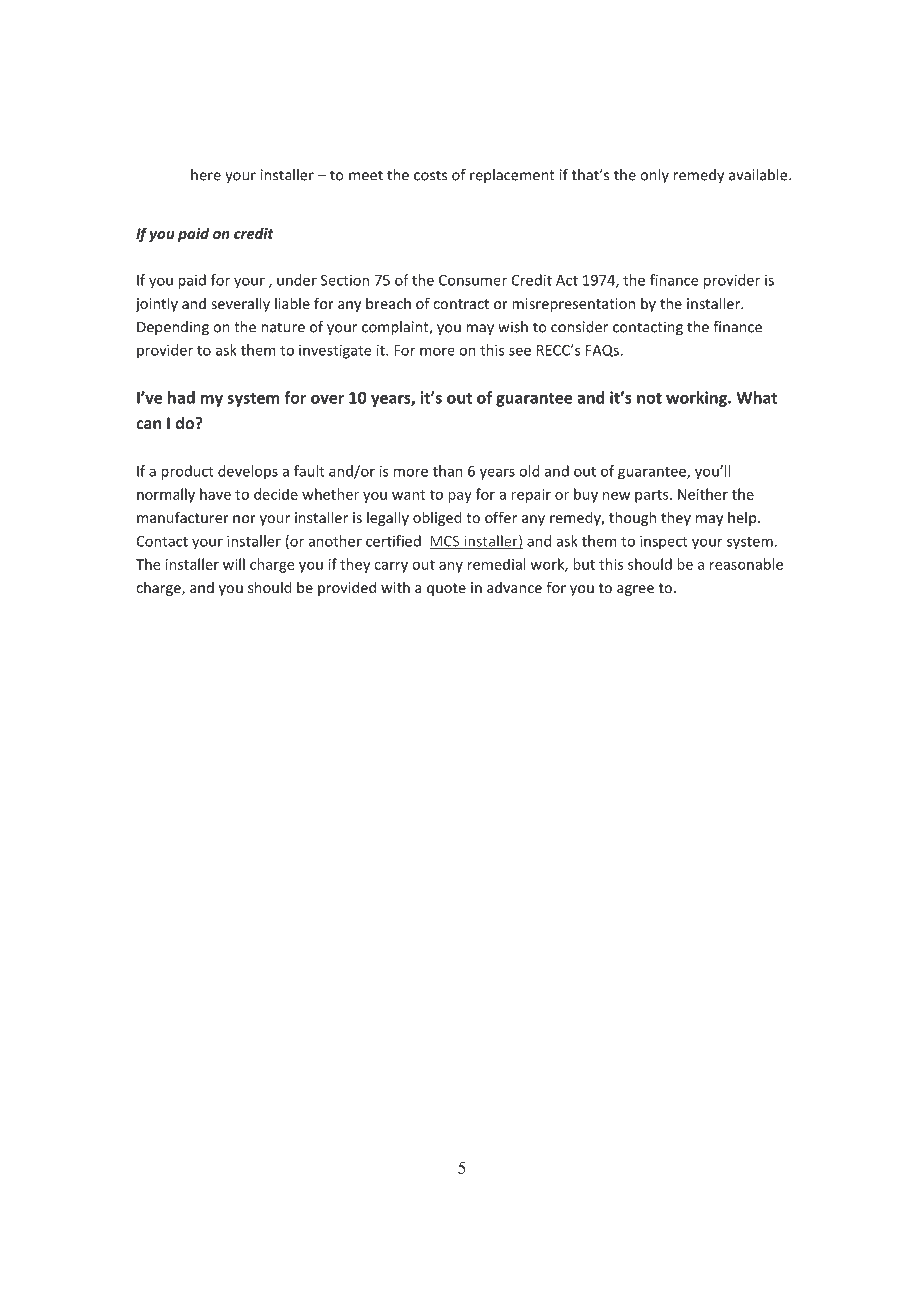  What do you see at coordinates (234, 564) in the screenshot?
I see `will` at bounding box center [234, 564].
